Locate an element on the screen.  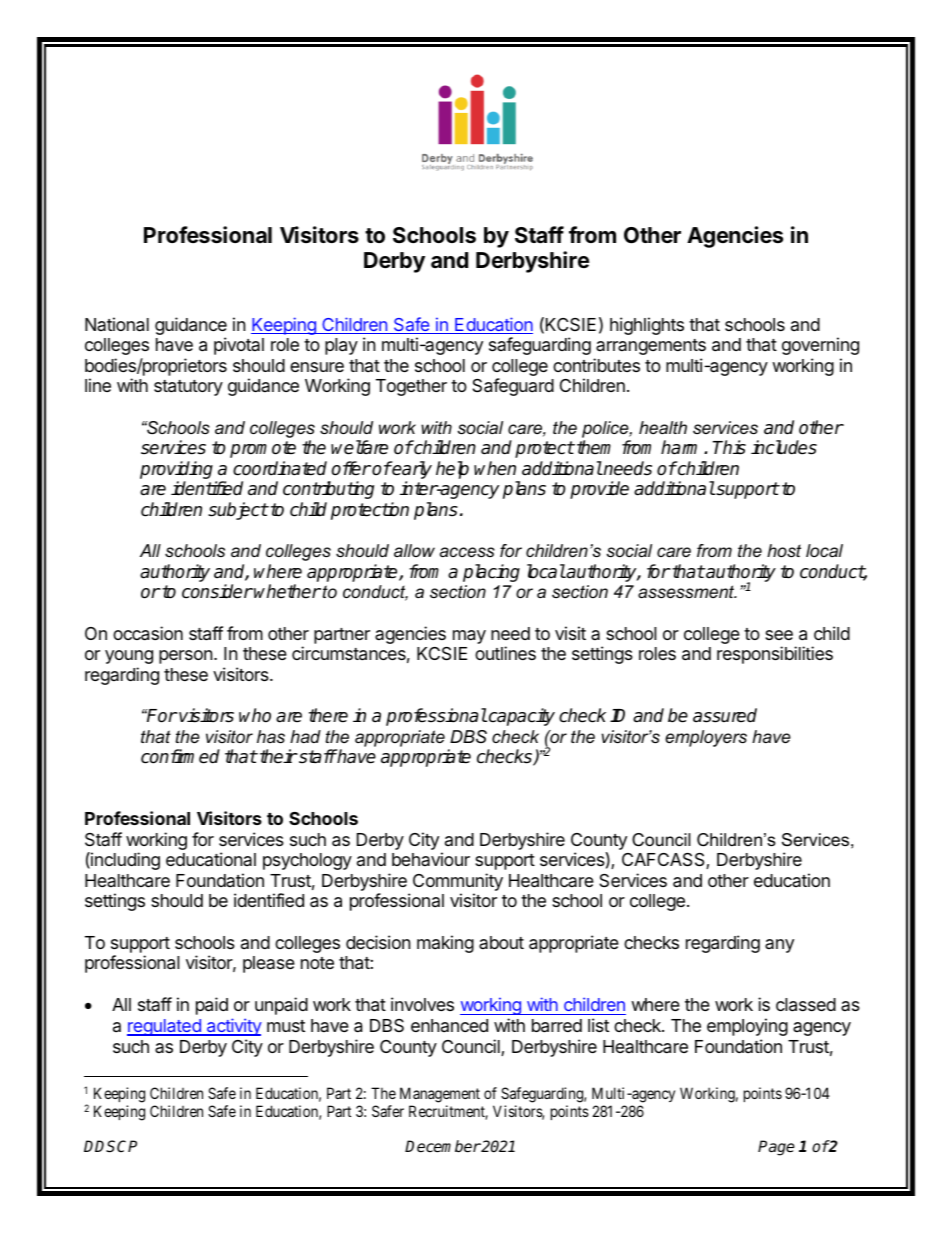
any is located at coordinates (779, 946).
